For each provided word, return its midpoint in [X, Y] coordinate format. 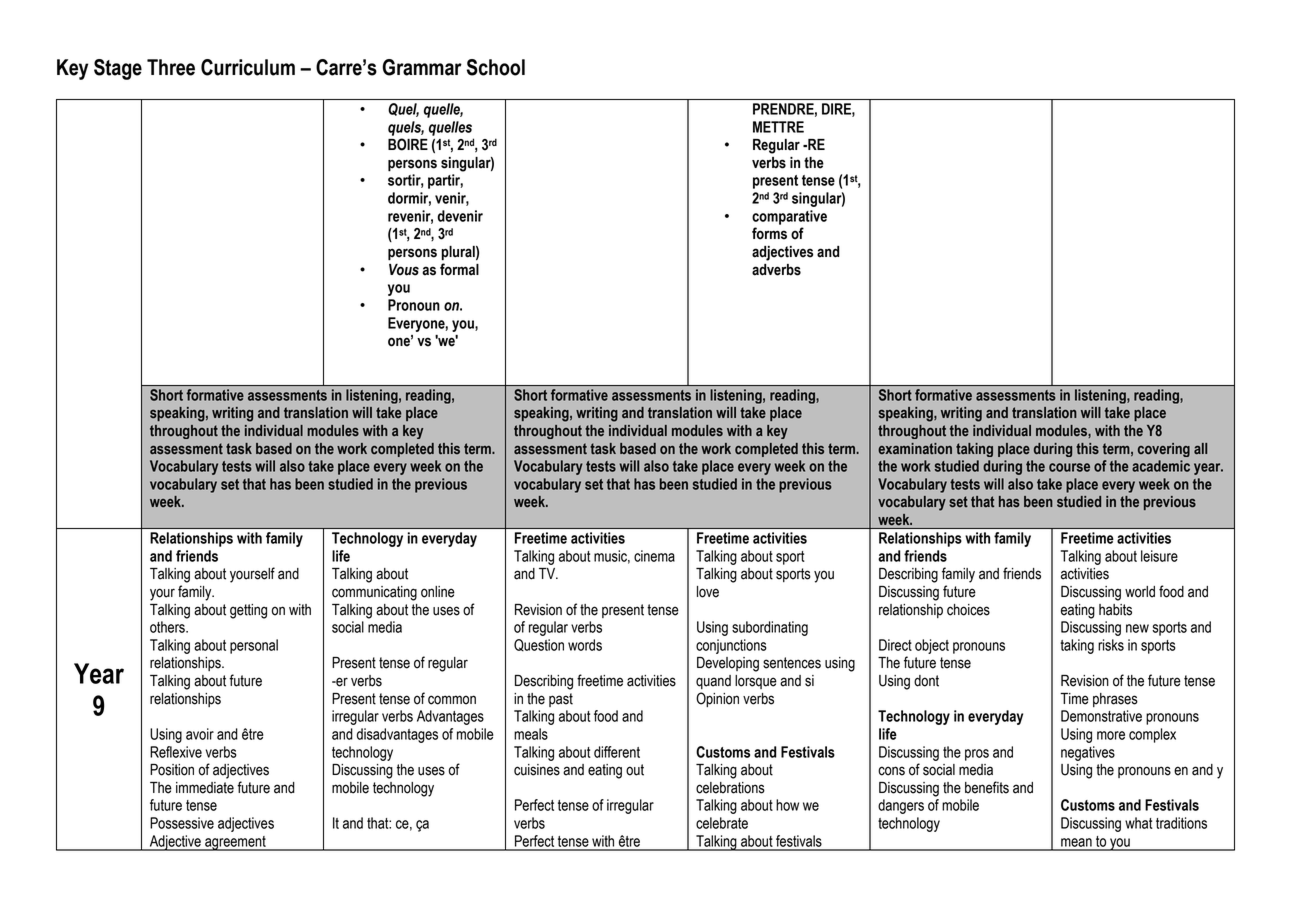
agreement [235, 843]
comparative [789, 217]
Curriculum [248, 67]
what [1139, 823]
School [496, 67]
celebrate [722, 823]
